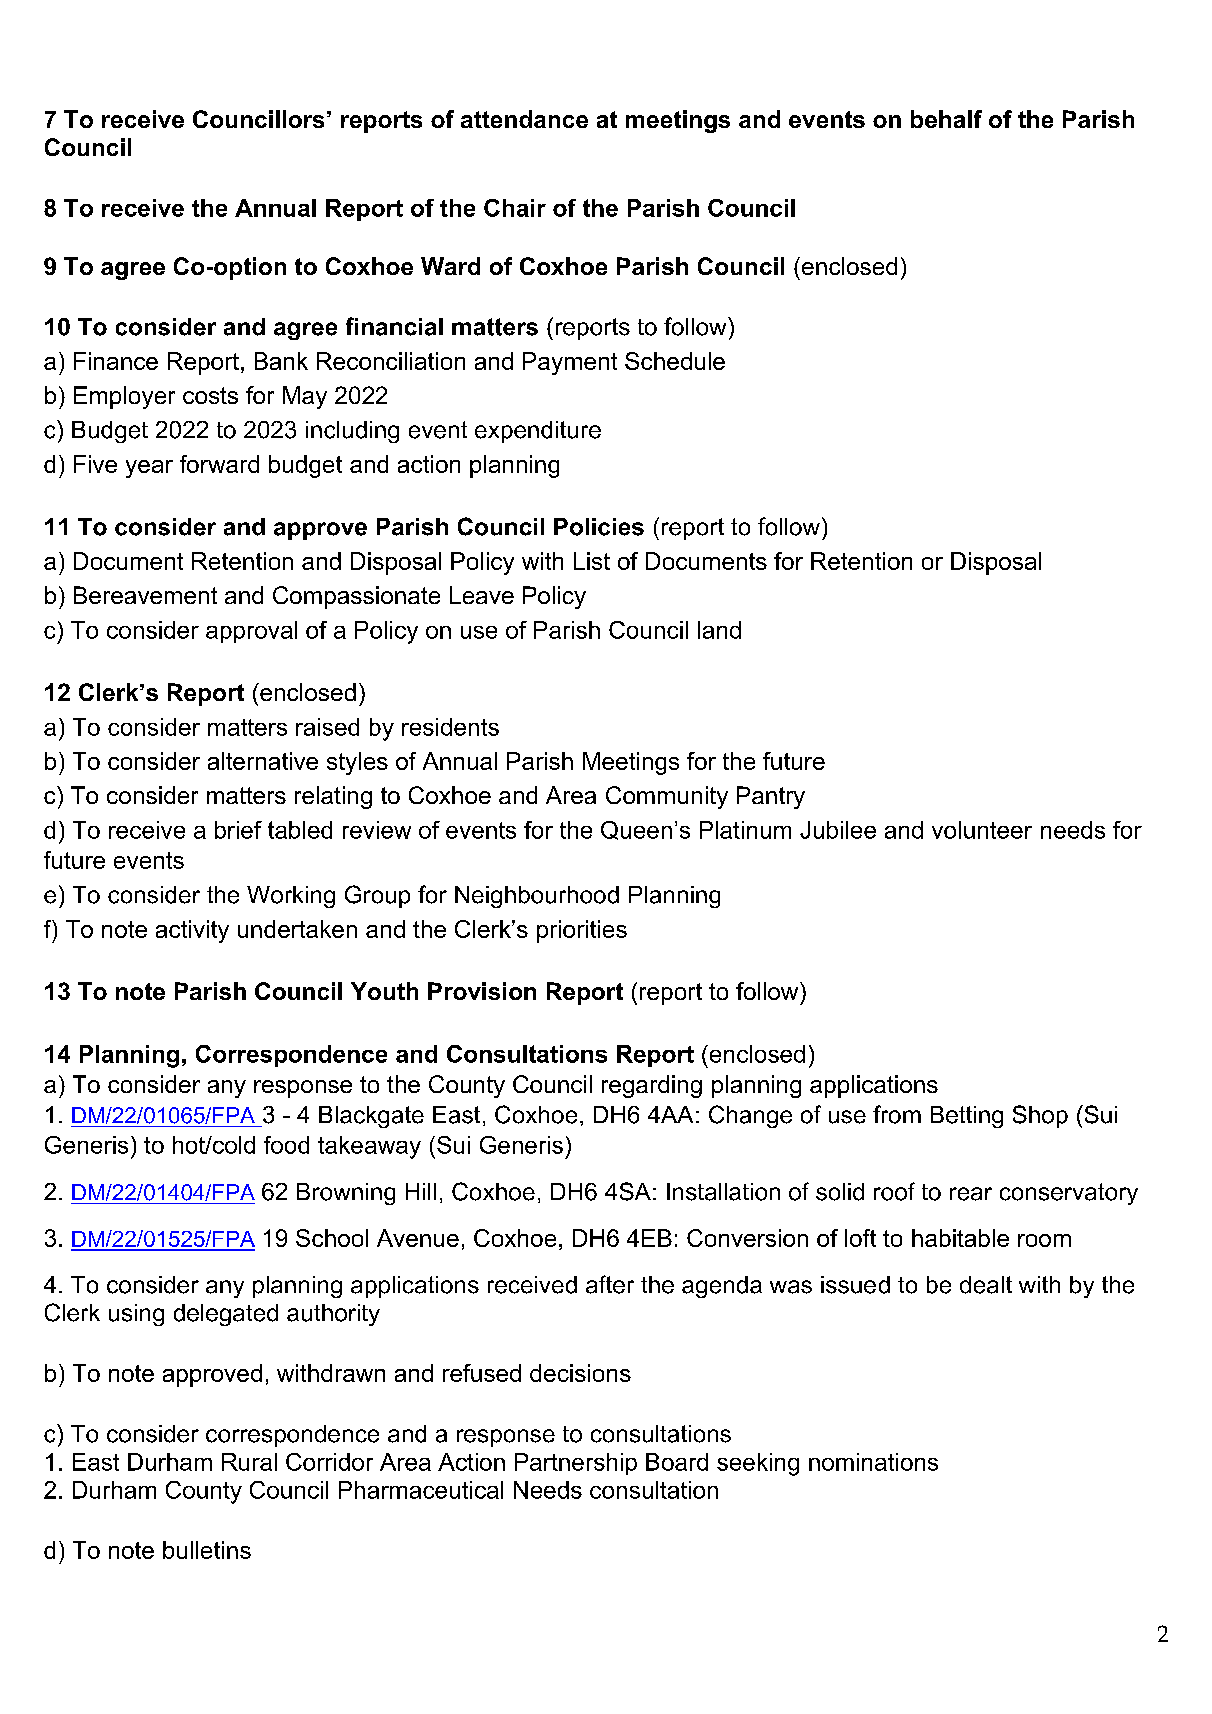 The width and height of the document is (1212, 1714). Describe the element at coordinates (960, 1238) in the document. I see `habitable` at that location.
